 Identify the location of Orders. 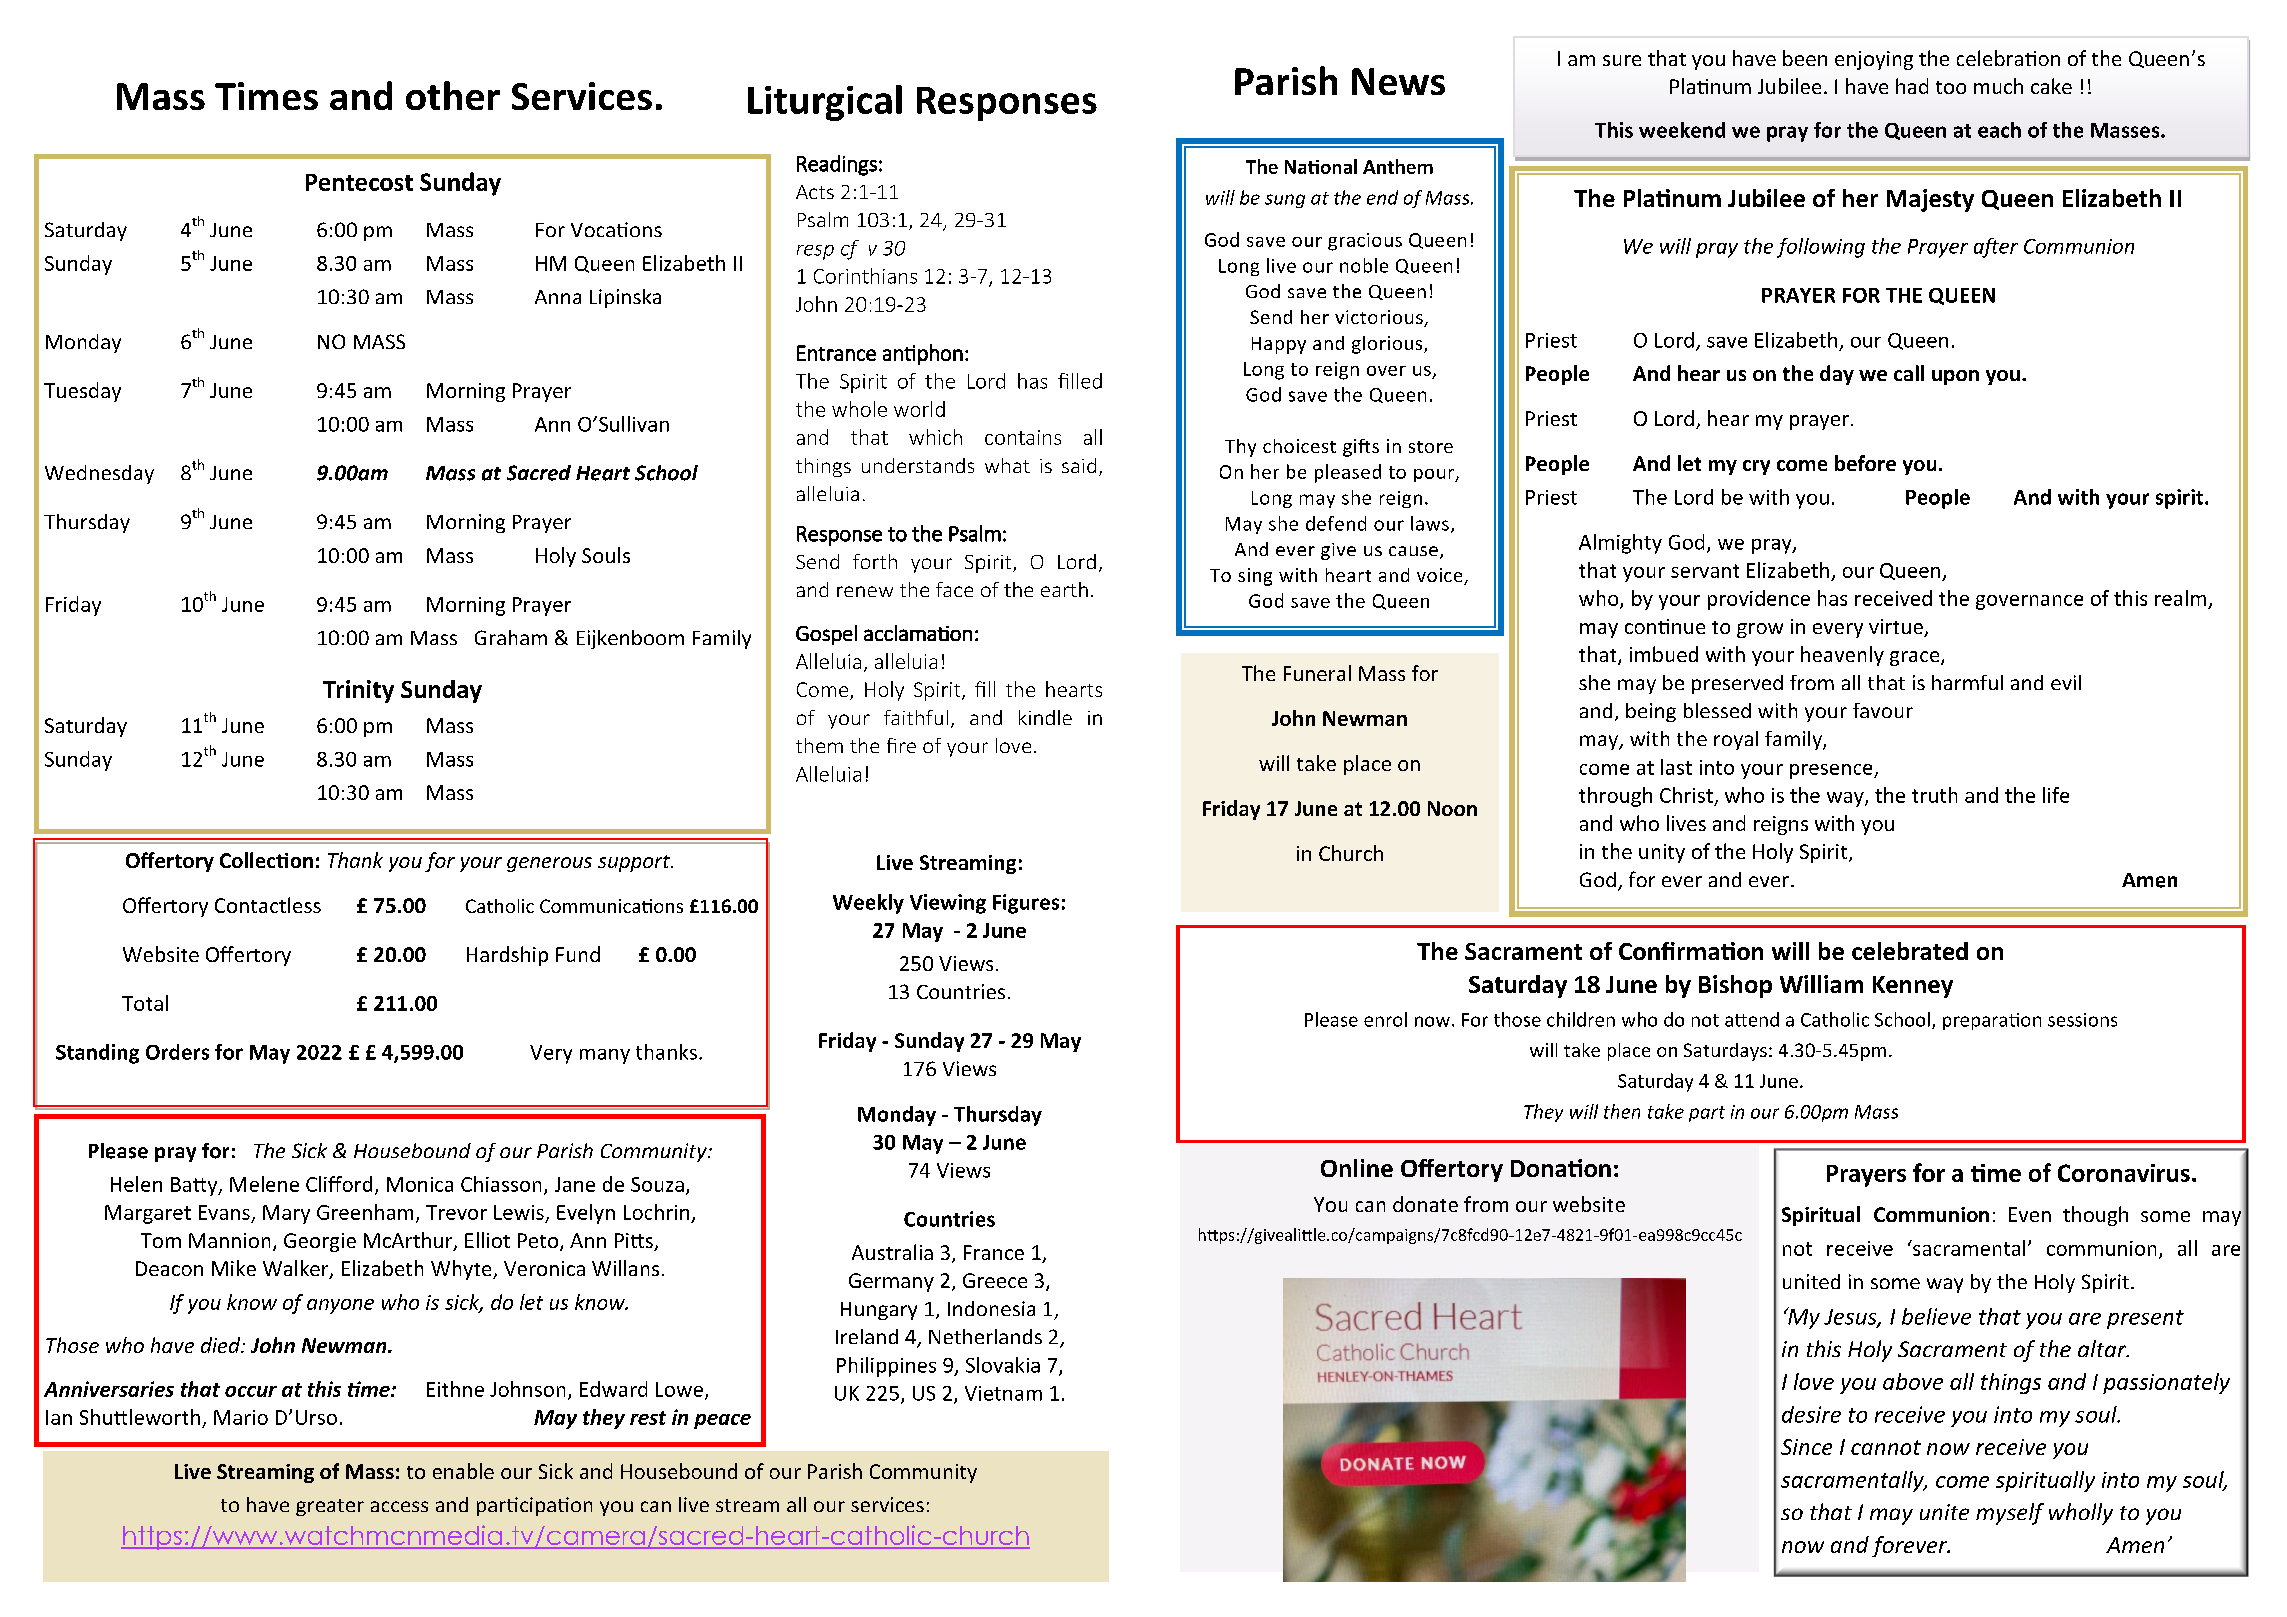
(177, 1052).
